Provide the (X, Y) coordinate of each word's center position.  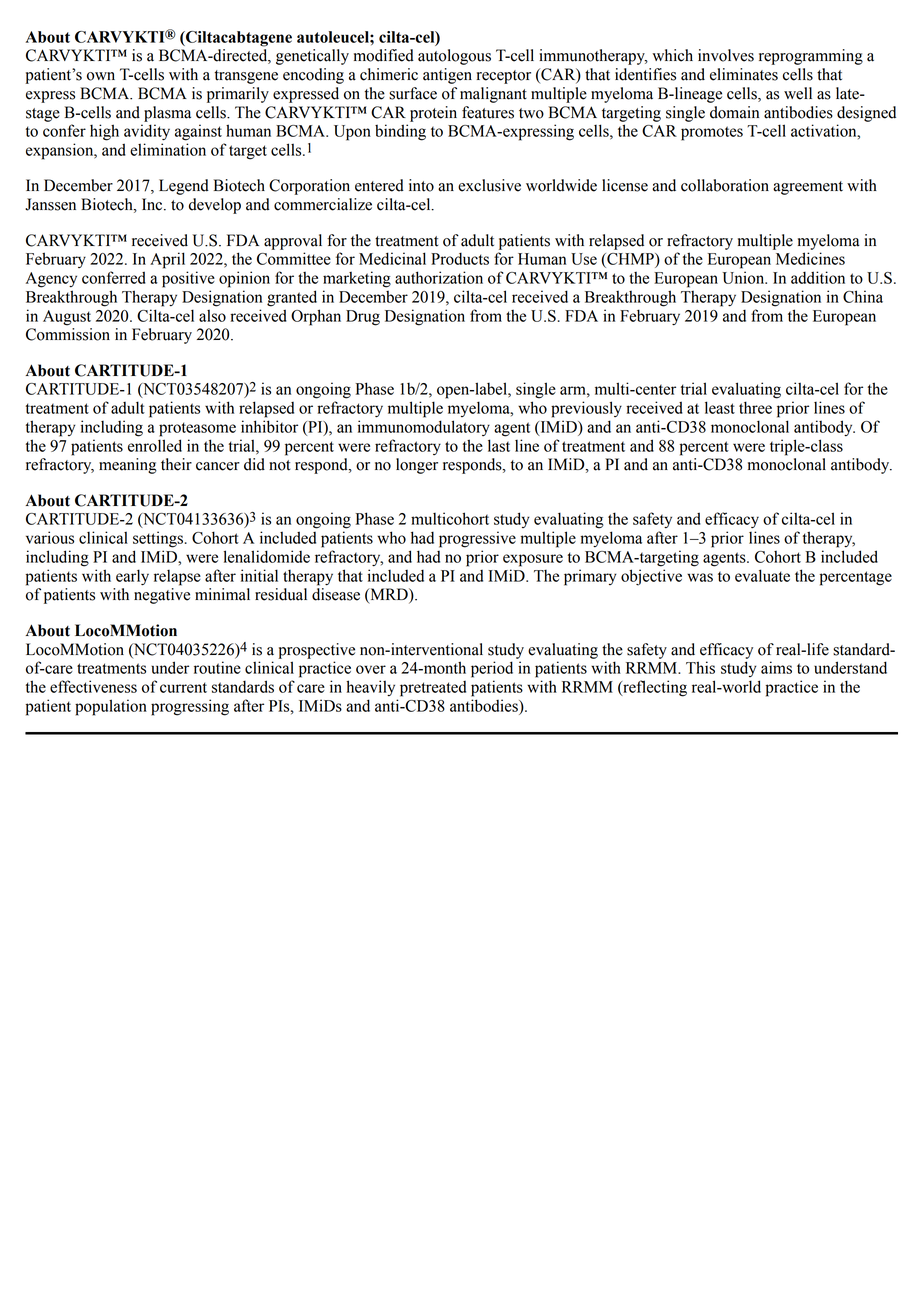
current (183, 687)
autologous (454, 57)
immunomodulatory (424, 428)
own (101, 76)
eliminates (744, 74)
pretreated (433, 689)
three (755, 407)
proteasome (197, 429)
